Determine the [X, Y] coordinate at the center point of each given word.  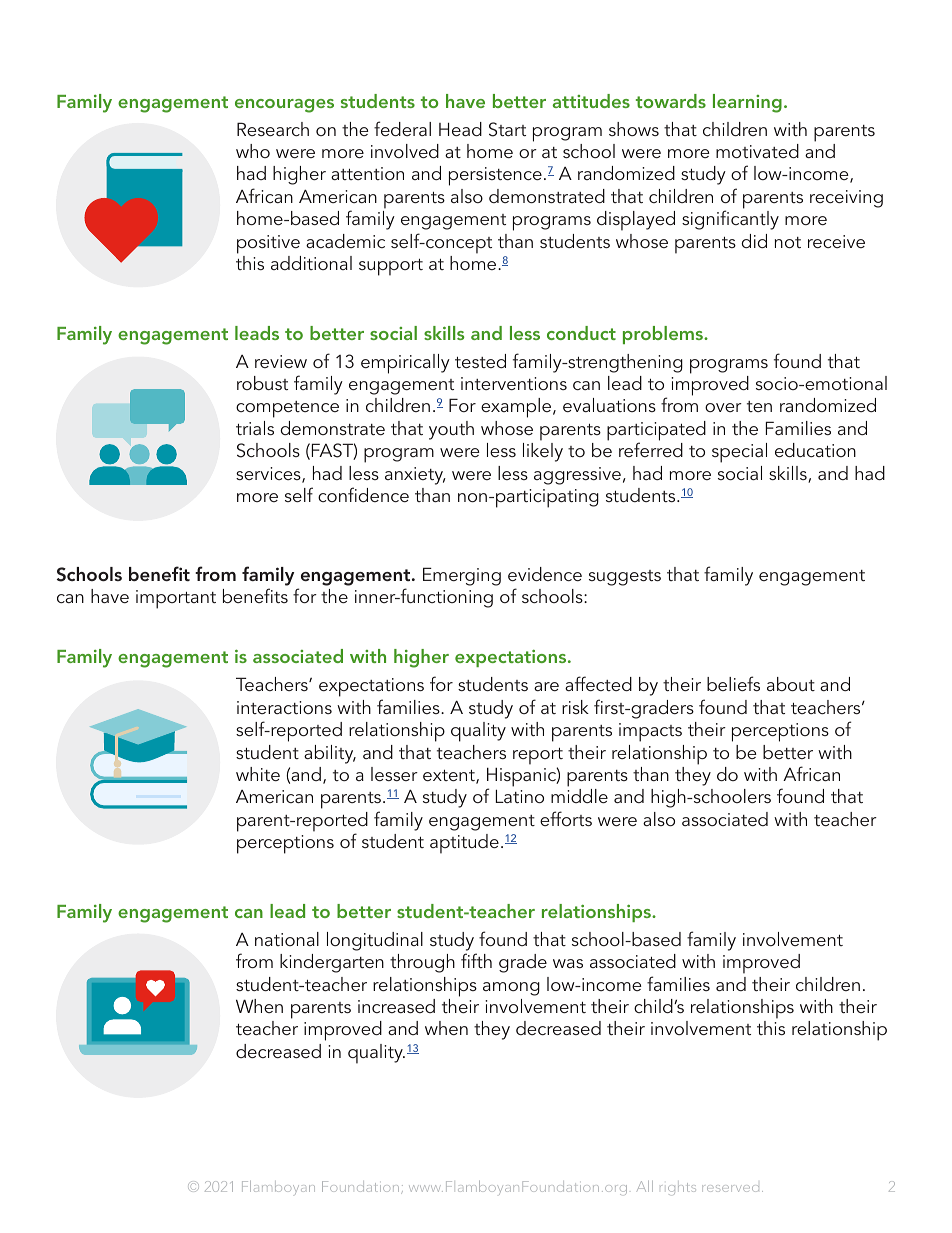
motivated [757, 151]
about [791, 684]
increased [396, 1006]
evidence [545, 574]
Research [273, 129]
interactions [284, 707]
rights [678, 1189]
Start [507, 129]
